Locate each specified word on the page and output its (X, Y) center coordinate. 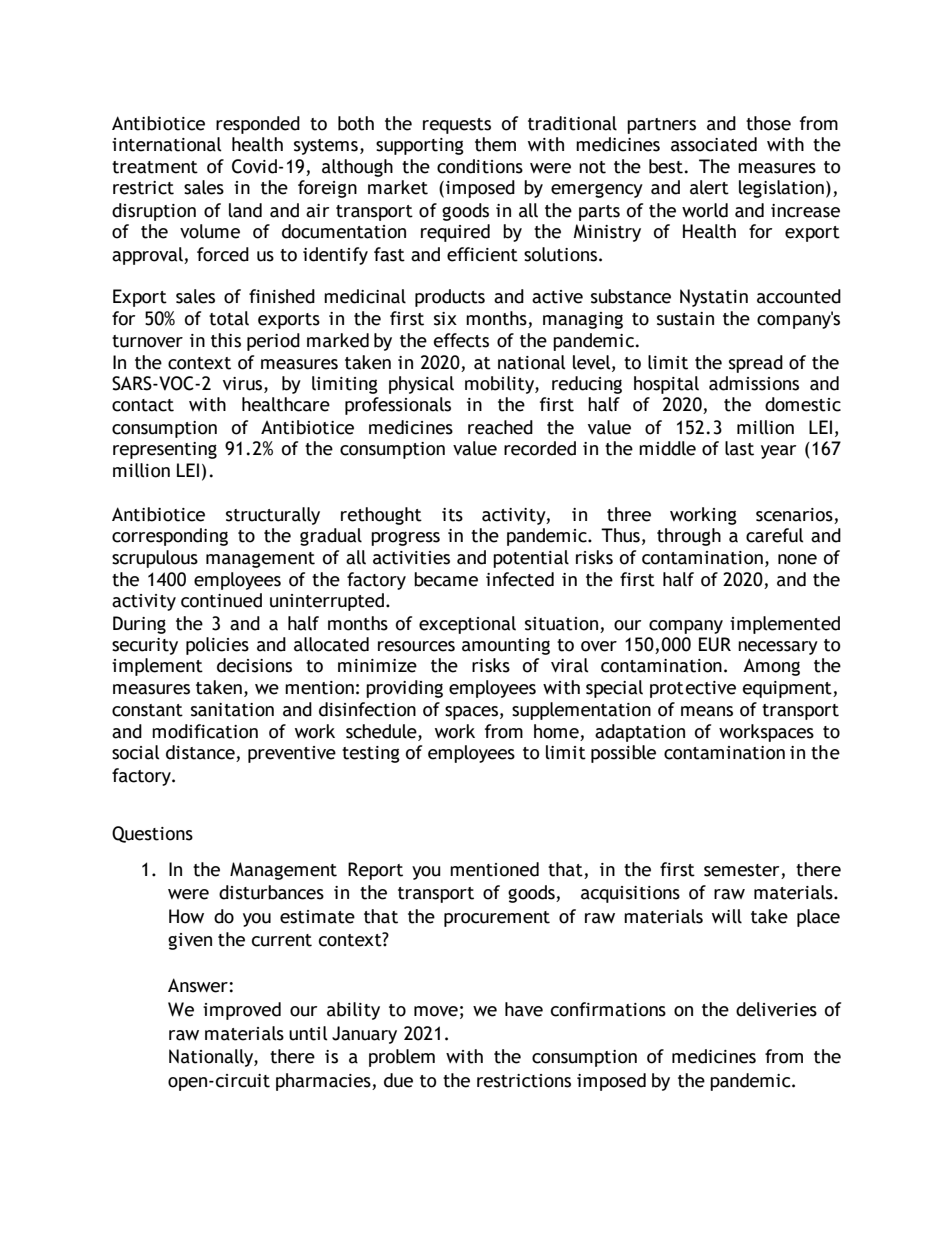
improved (242, 1011)
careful (775, 535)
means (707, 711)
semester (743, 871)
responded (258, 125)
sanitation (232, 710)
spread (756, 364)
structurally (273, 516)
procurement (497, 919)
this (226, 340)
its (452, 515)
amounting (506, 646)
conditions (480, 166)
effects (461, 340)
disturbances (271, 892)
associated (714, 144)
